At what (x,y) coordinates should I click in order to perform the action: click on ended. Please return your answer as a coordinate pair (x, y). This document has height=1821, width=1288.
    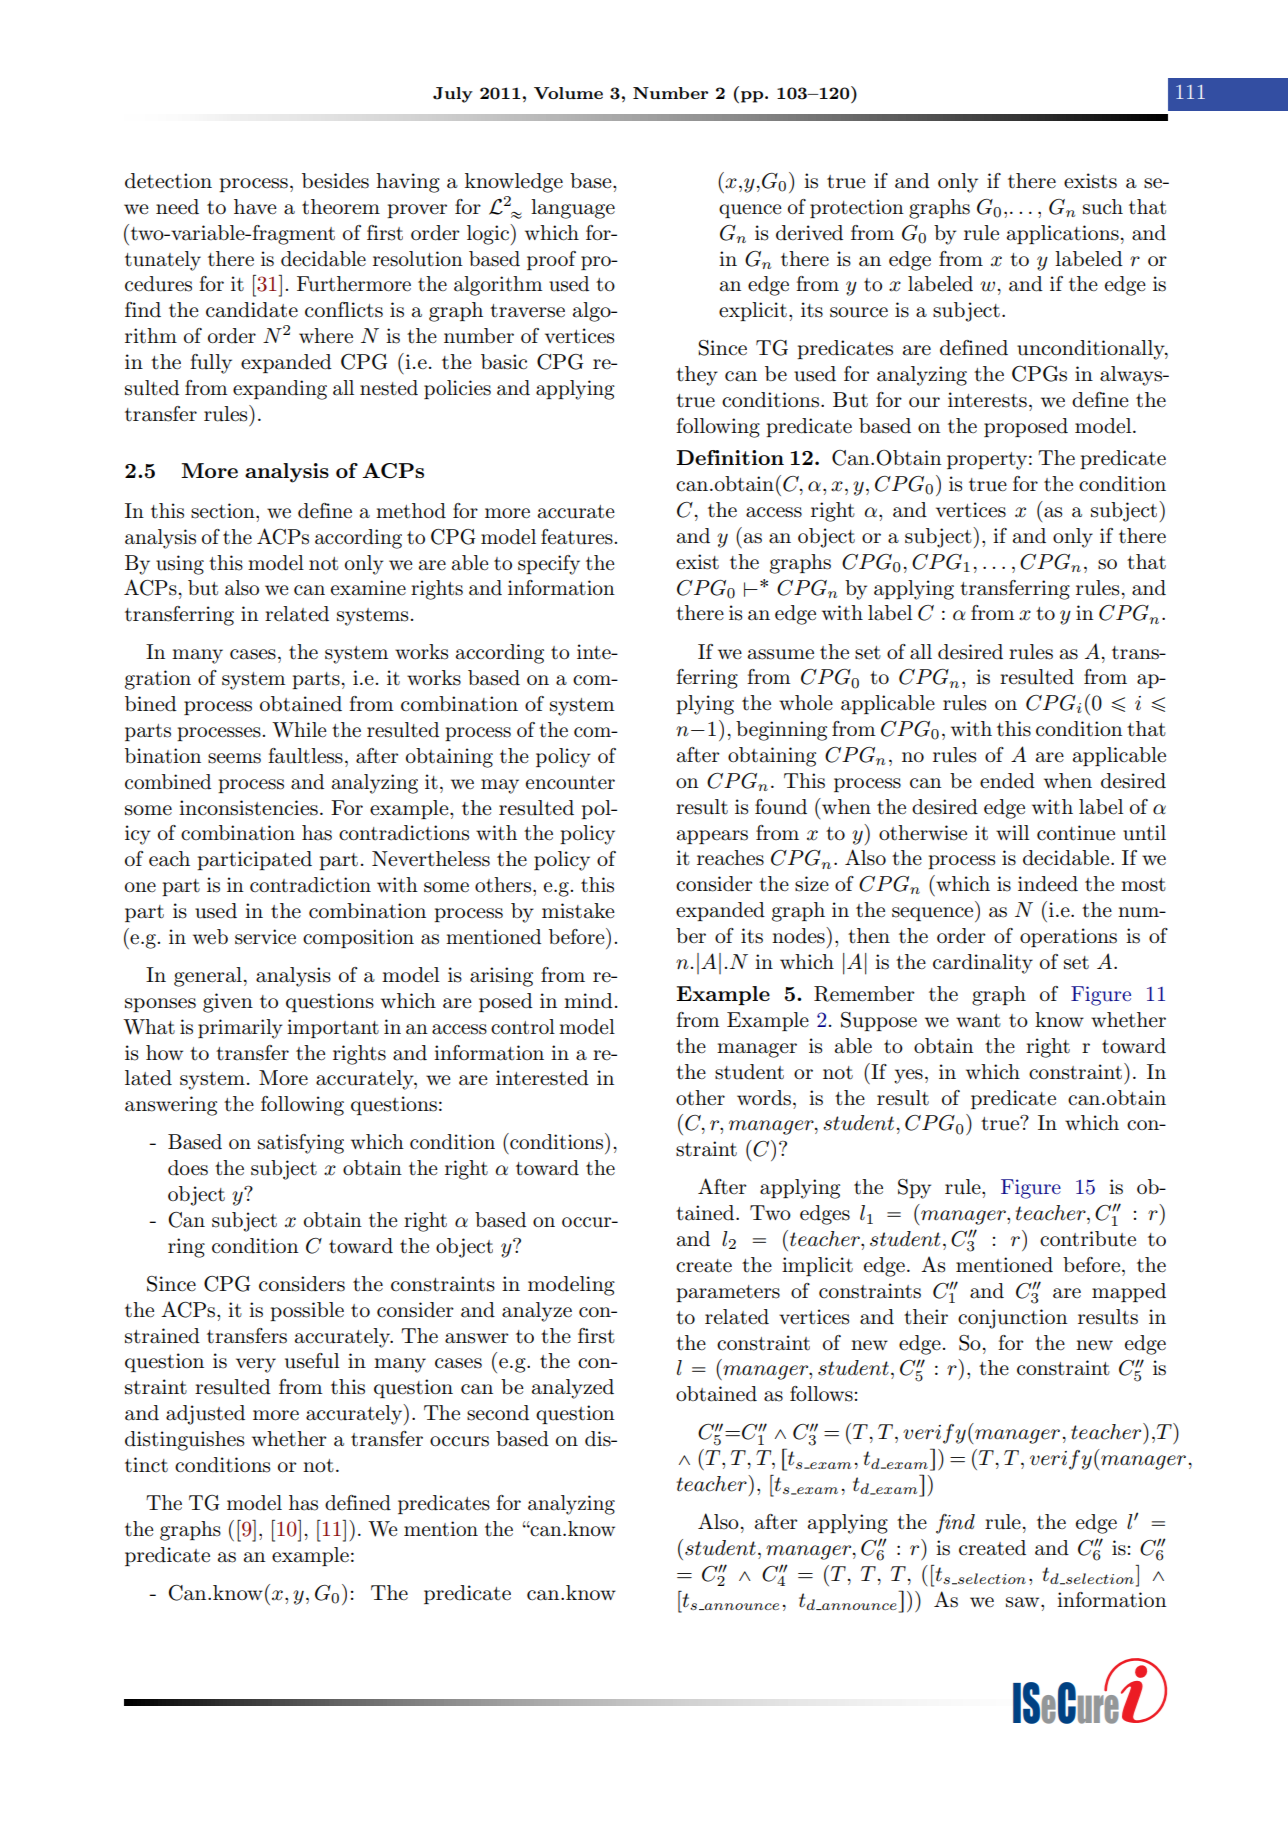
    Looking at the image, I should click on (1007, 781).
